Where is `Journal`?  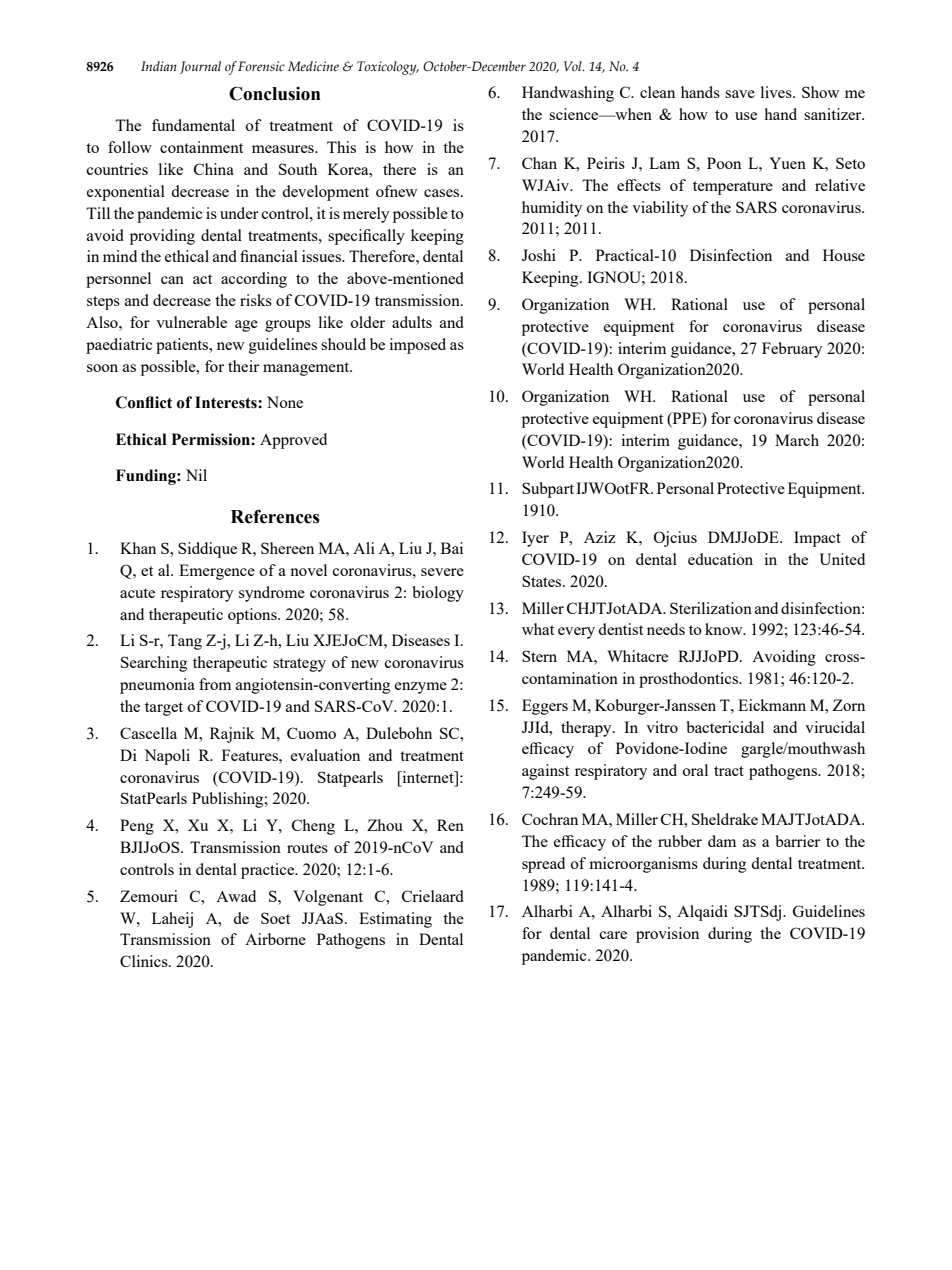 Journal is located at coordinates (200, 67).
